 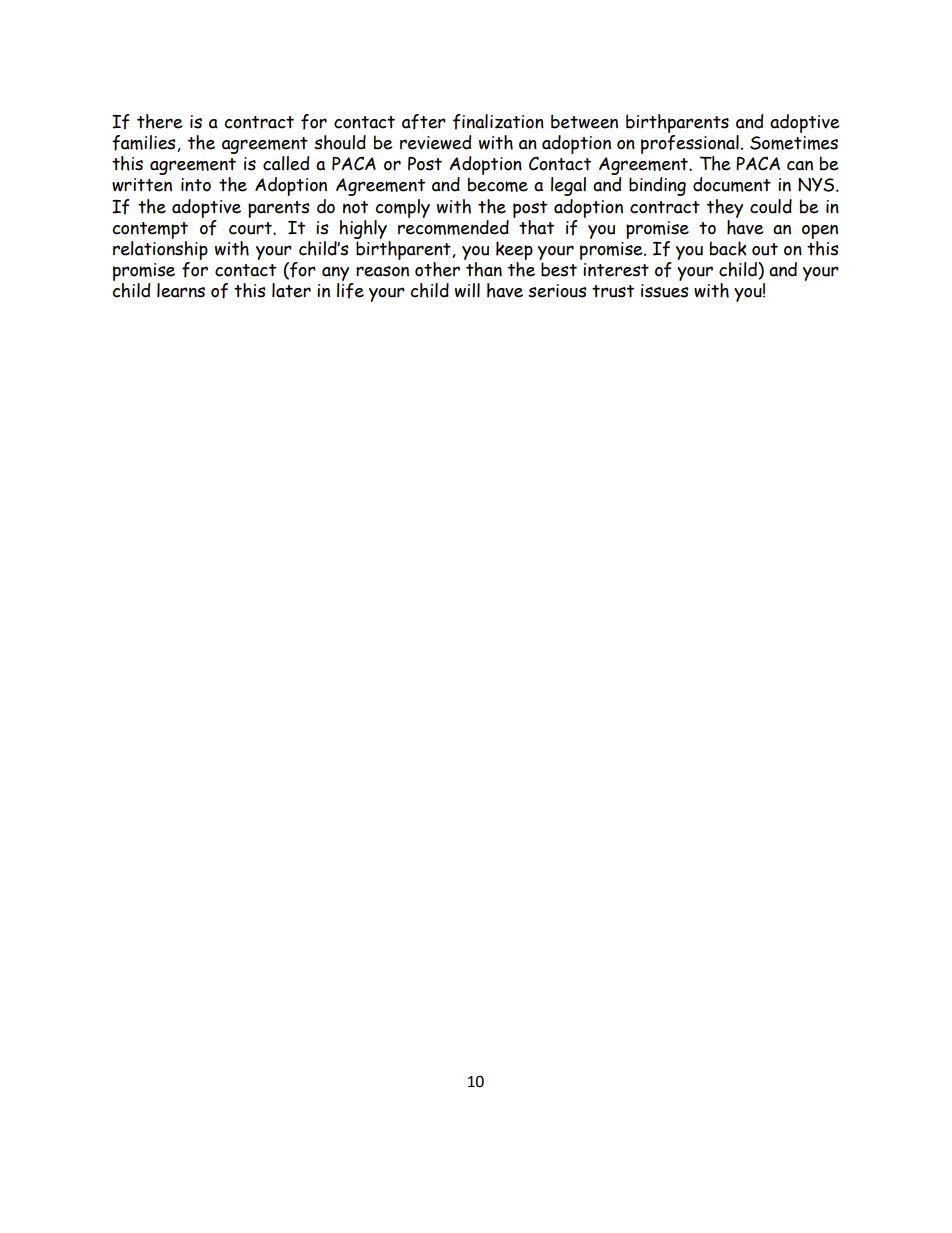 What do you see at coordinates (725, 208) in the document?
I see `they` at bounding box center [725, 208].
